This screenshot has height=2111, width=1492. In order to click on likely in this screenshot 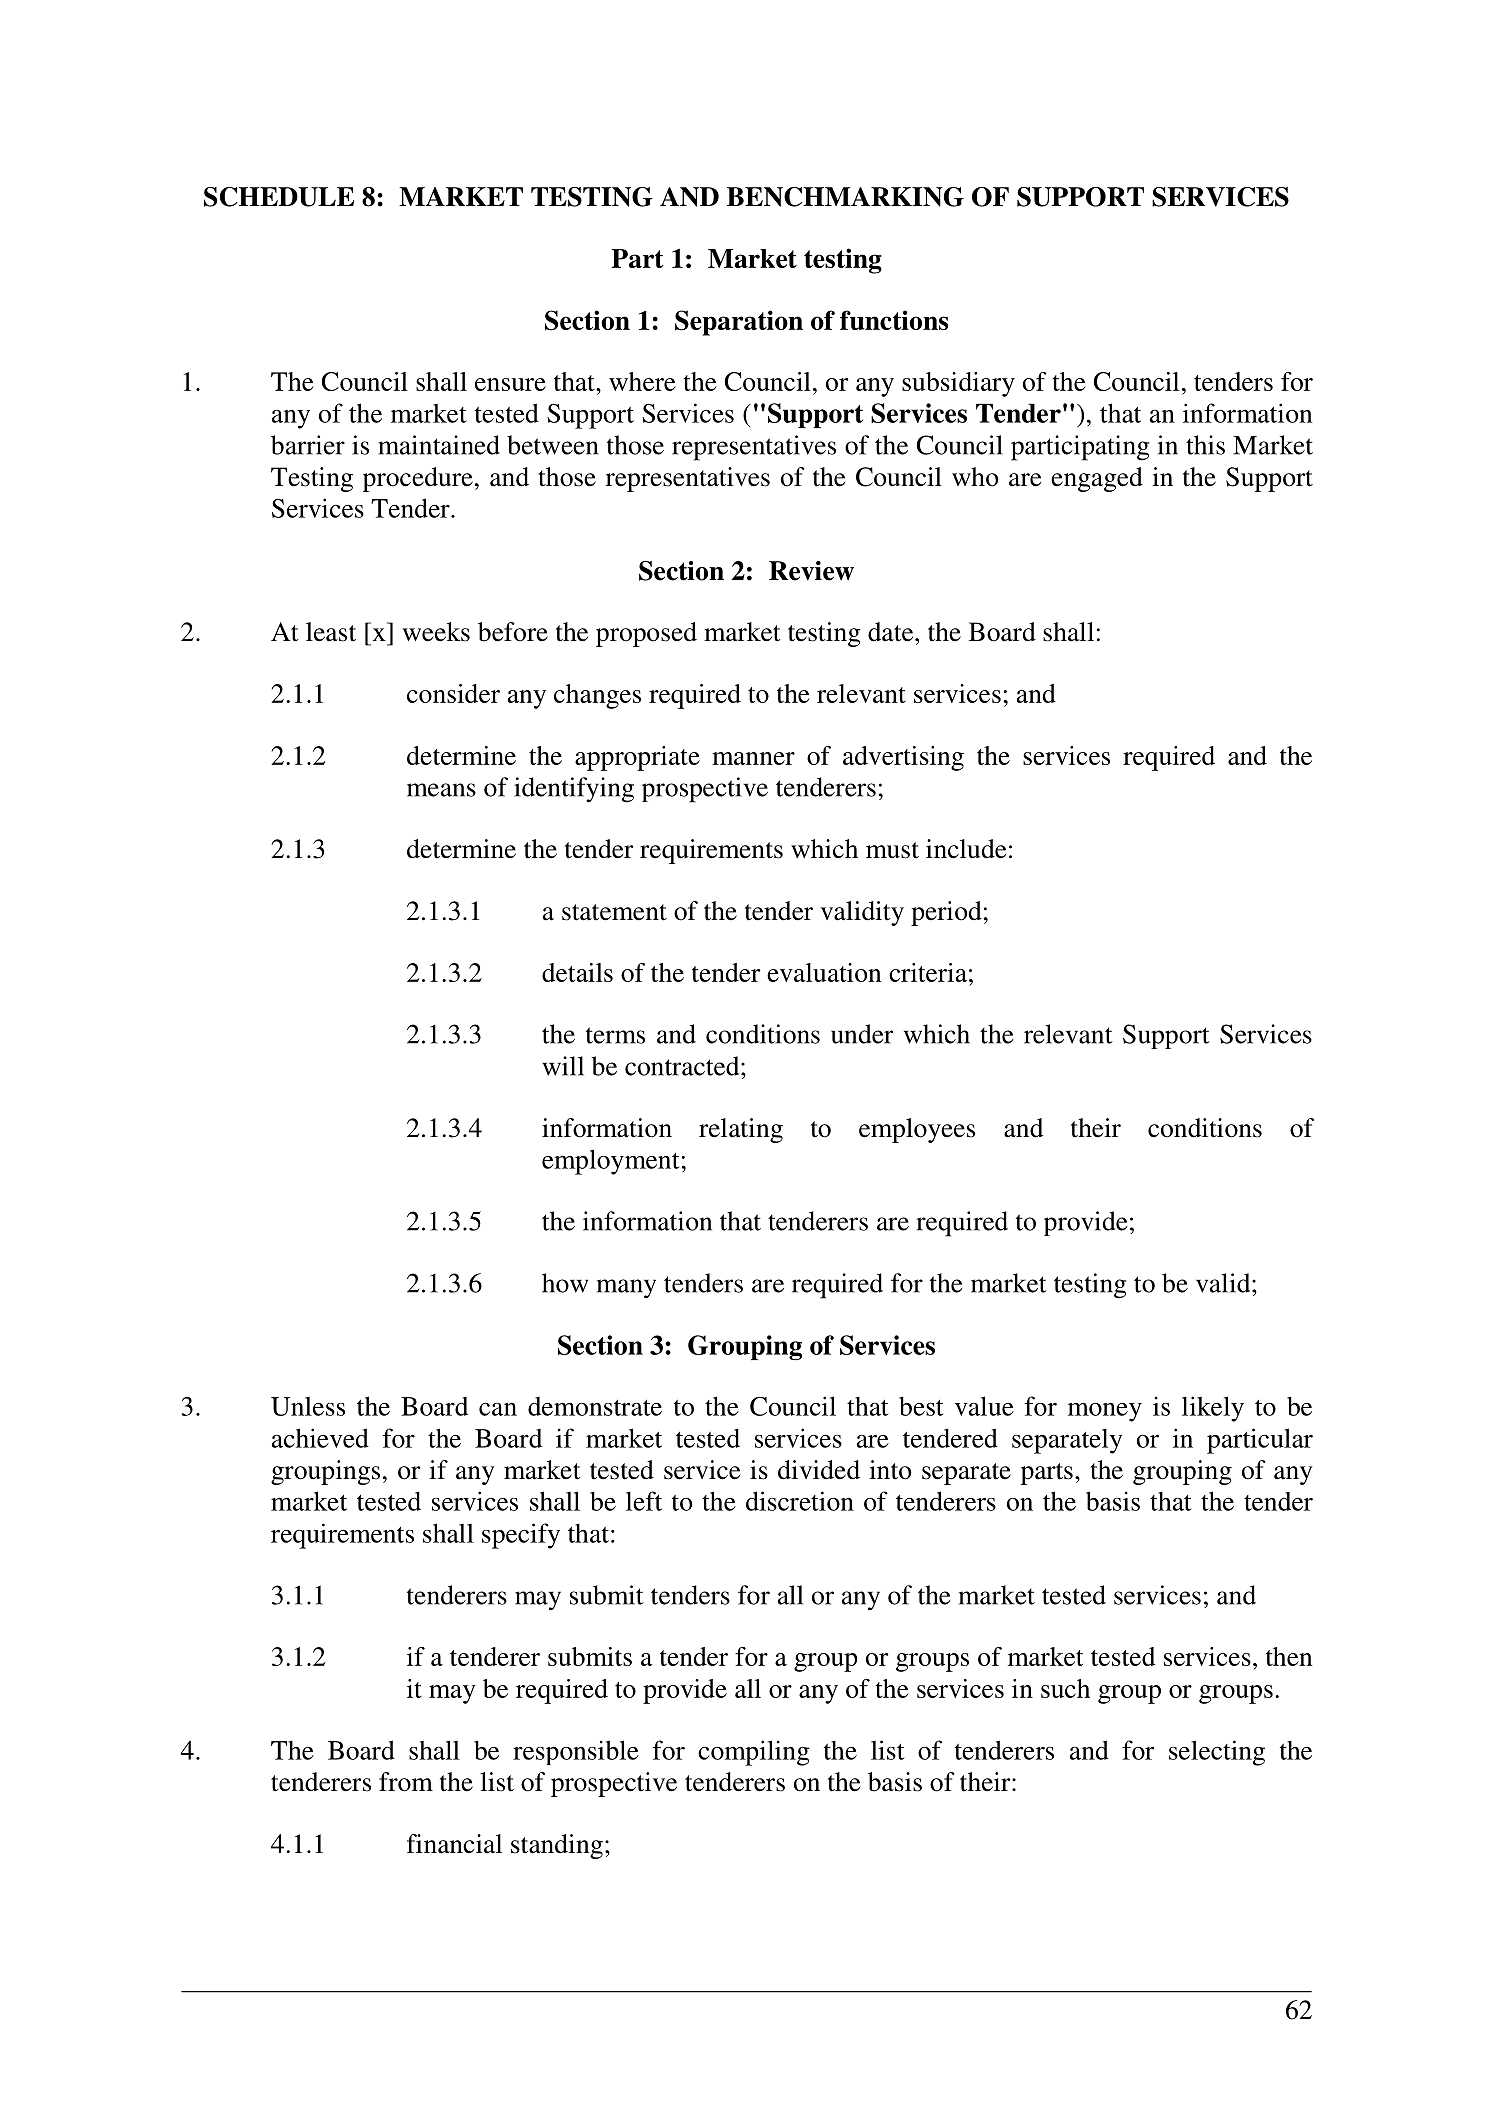, I will do `click(1213, 1409)`.
